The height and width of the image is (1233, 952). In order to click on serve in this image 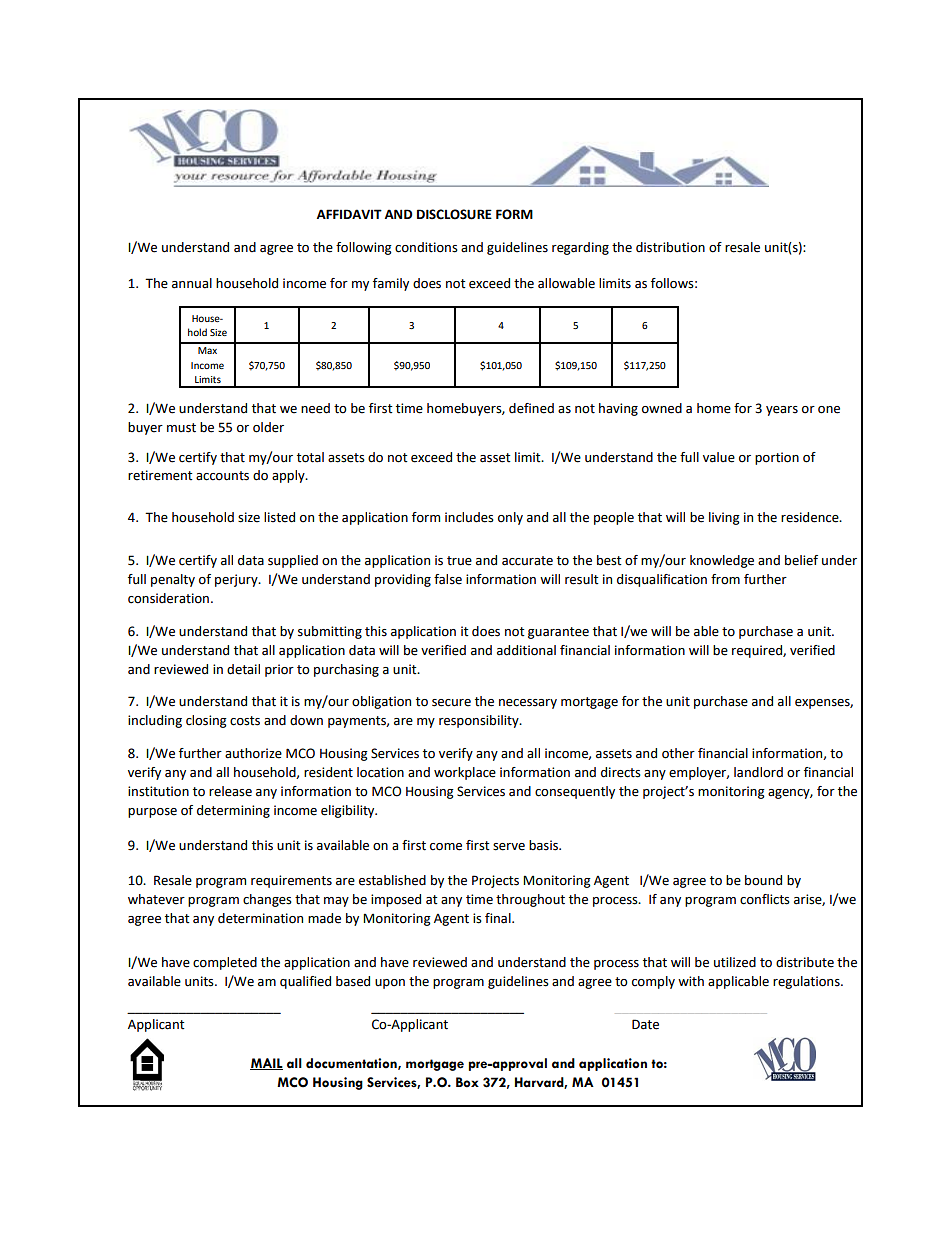, I will do `click(509, 847)`.
